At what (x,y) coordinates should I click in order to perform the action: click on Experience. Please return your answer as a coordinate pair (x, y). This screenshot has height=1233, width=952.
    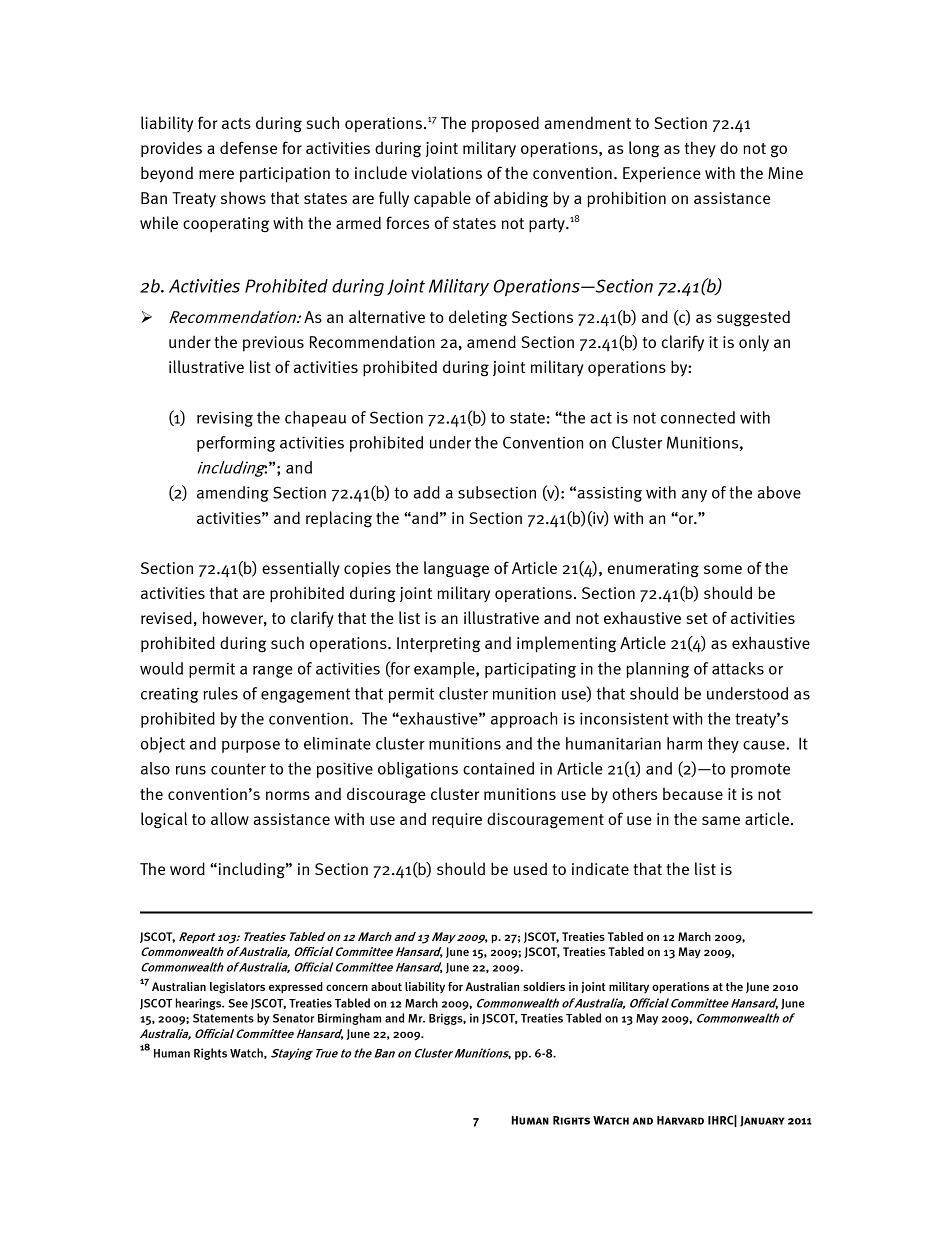
    Looking at the image, I should click on (662, 175).
